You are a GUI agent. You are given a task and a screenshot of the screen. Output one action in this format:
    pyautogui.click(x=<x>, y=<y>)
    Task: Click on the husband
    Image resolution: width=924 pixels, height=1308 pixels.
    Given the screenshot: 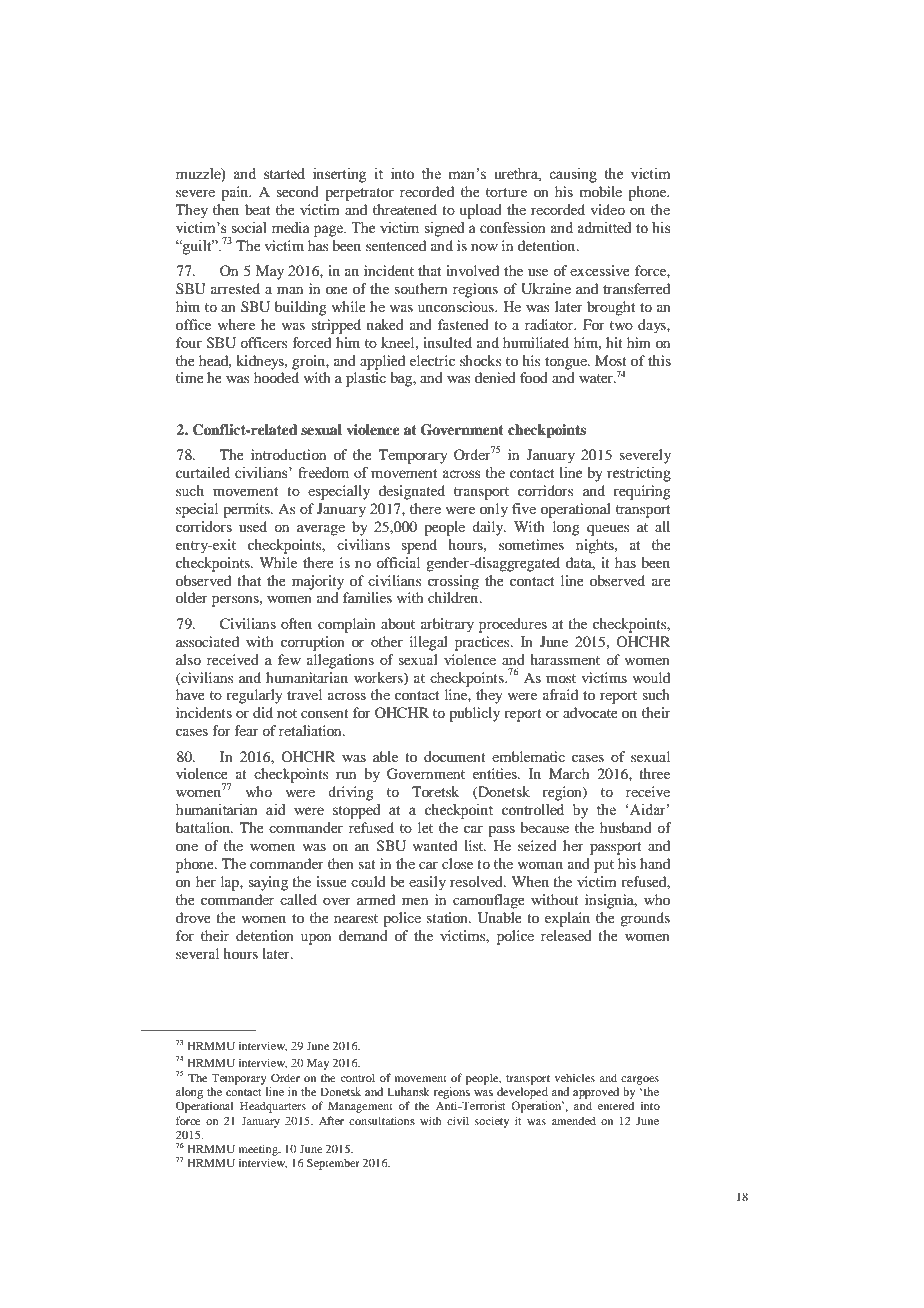 What is the action you would take?
    pyautogui.click(x=626, y=827)
